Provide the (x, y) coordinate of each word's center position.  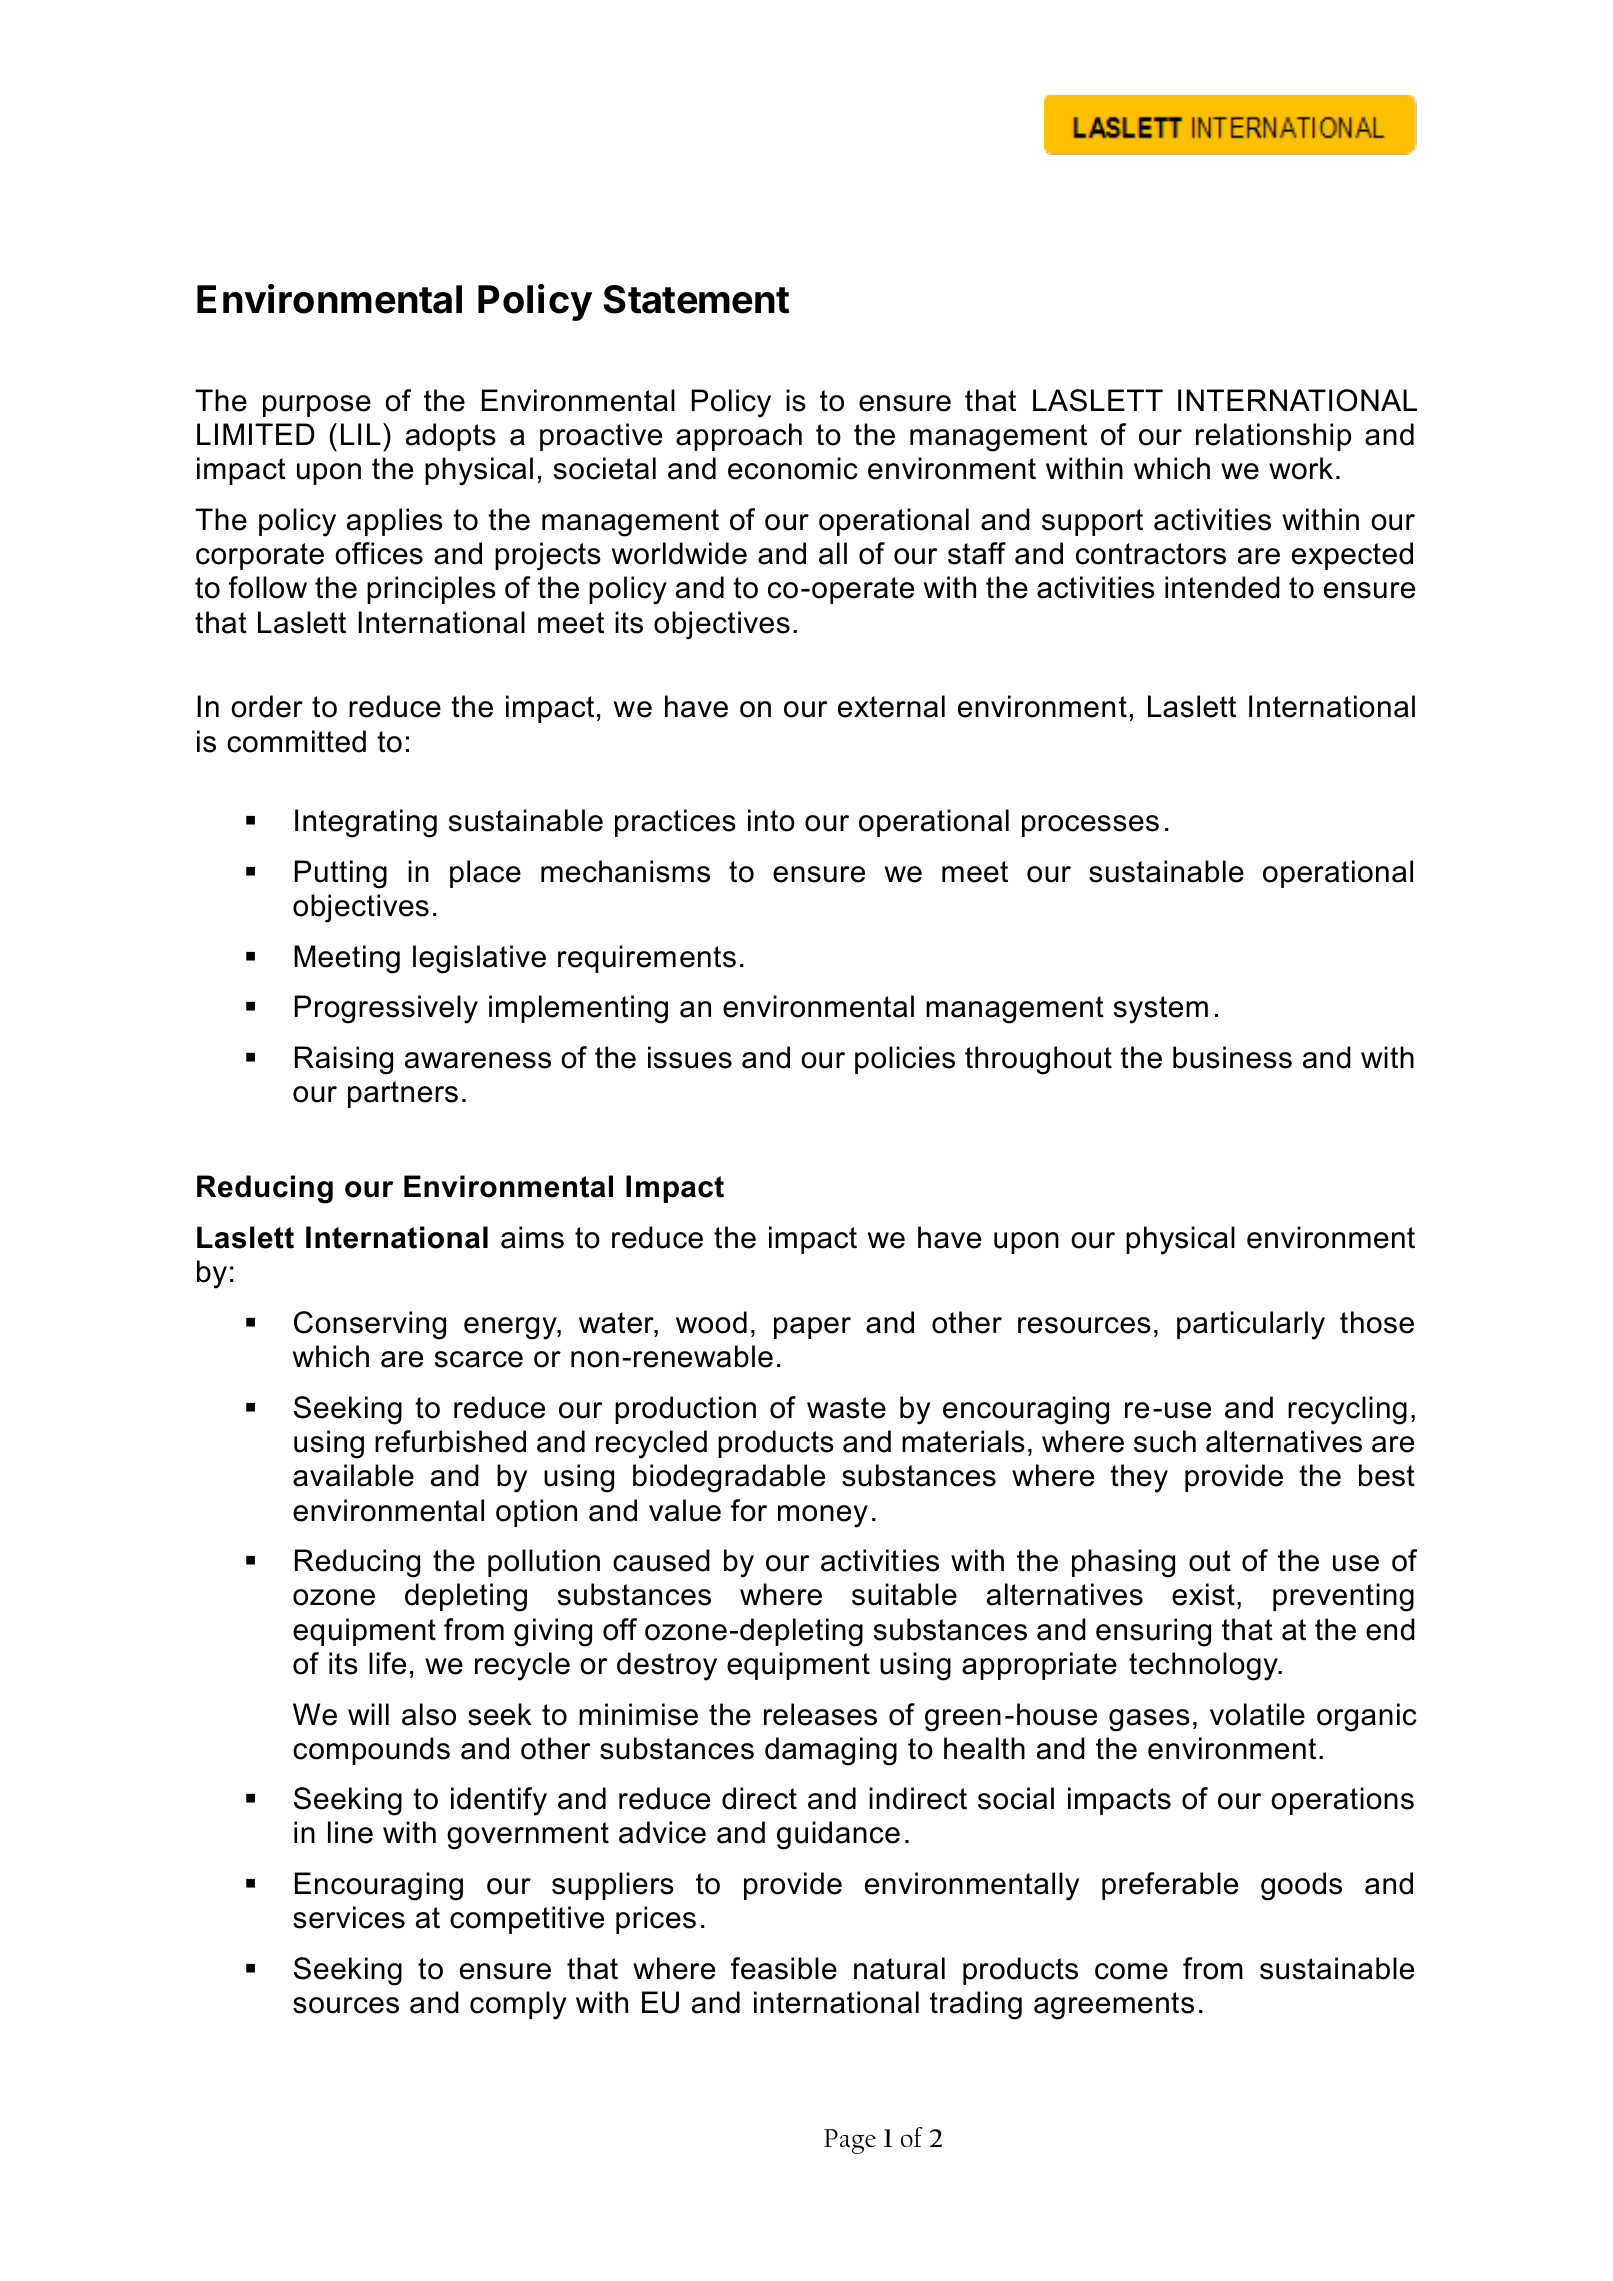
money (823, 1516)
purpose (317, 406)
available (353, 1475)
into (771, 820)
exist (1203, 1594)
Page (850, 2141)
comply (518, 2005)
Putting (341, 874)
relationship (1273, 437)
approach (739, 437)
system (1161, 1010)
